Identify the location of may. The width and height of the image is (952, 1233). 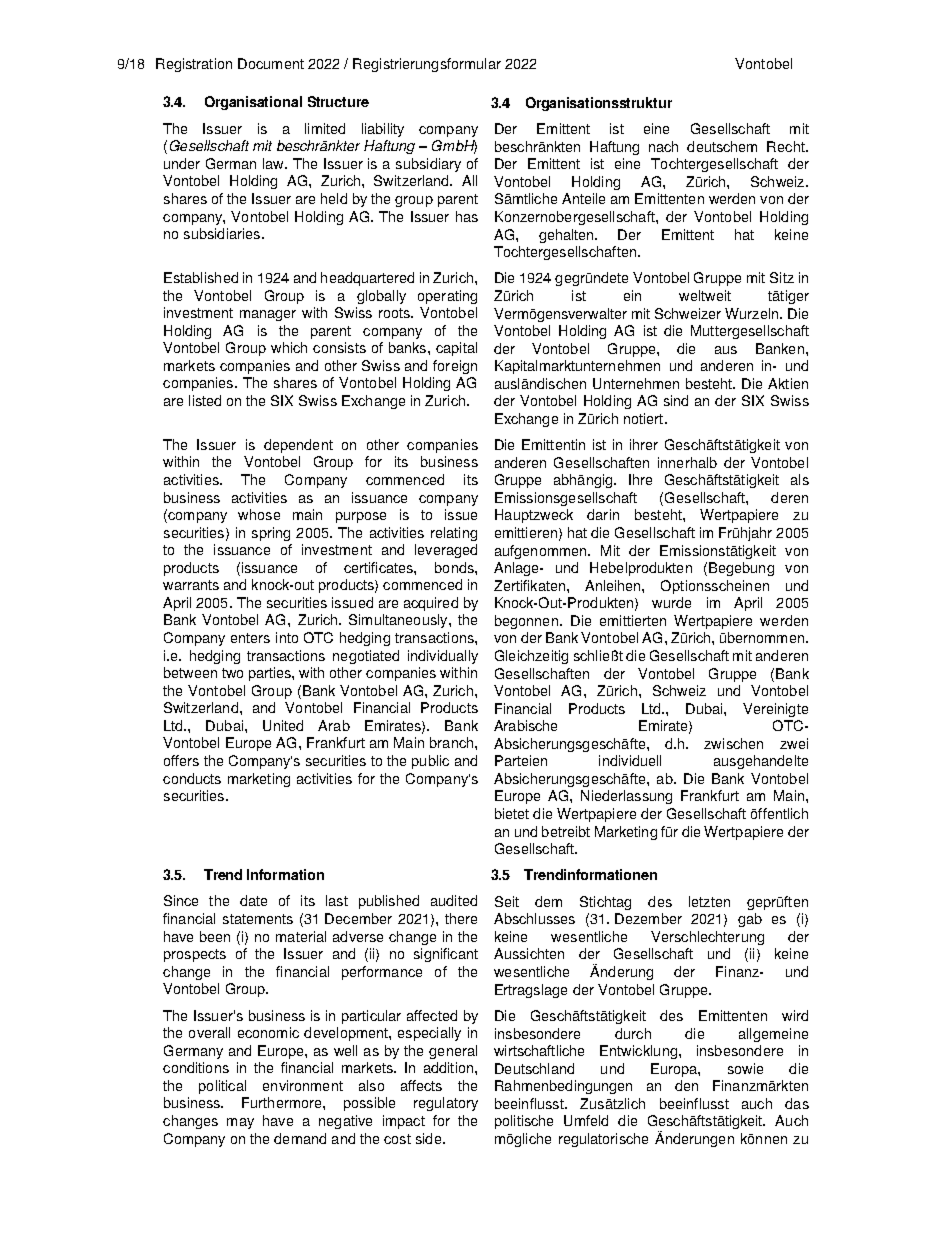
(240, 1123).
